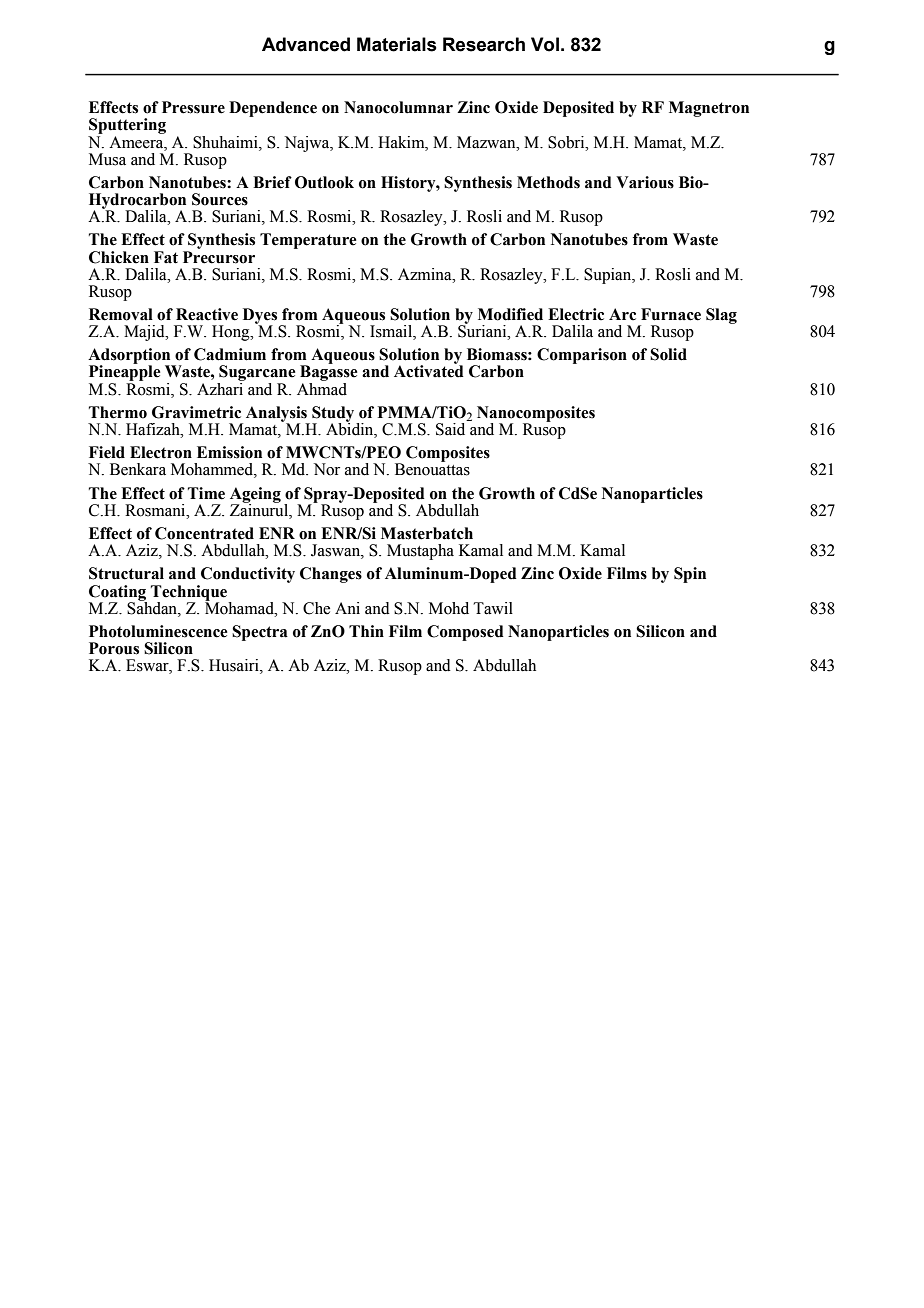 This page has height=1308, width=924. I want to click on Pressure, so click(193, 107).
